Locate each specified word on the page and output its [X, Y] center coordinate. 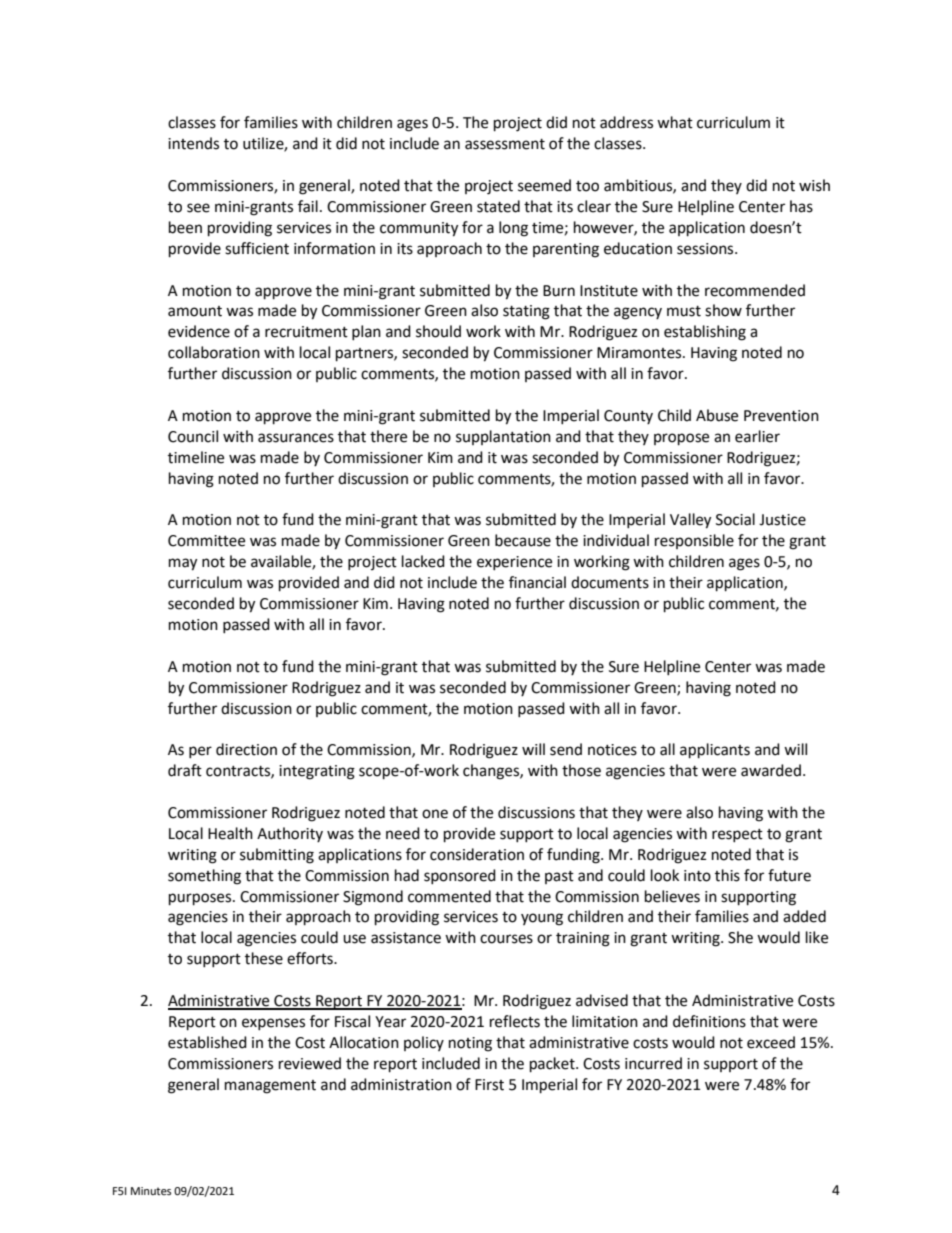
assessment [505, 144]
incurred [653, 1063]
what [675, 122]
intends [193, 143]
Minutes [151, 1191]
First [489, 1085]
